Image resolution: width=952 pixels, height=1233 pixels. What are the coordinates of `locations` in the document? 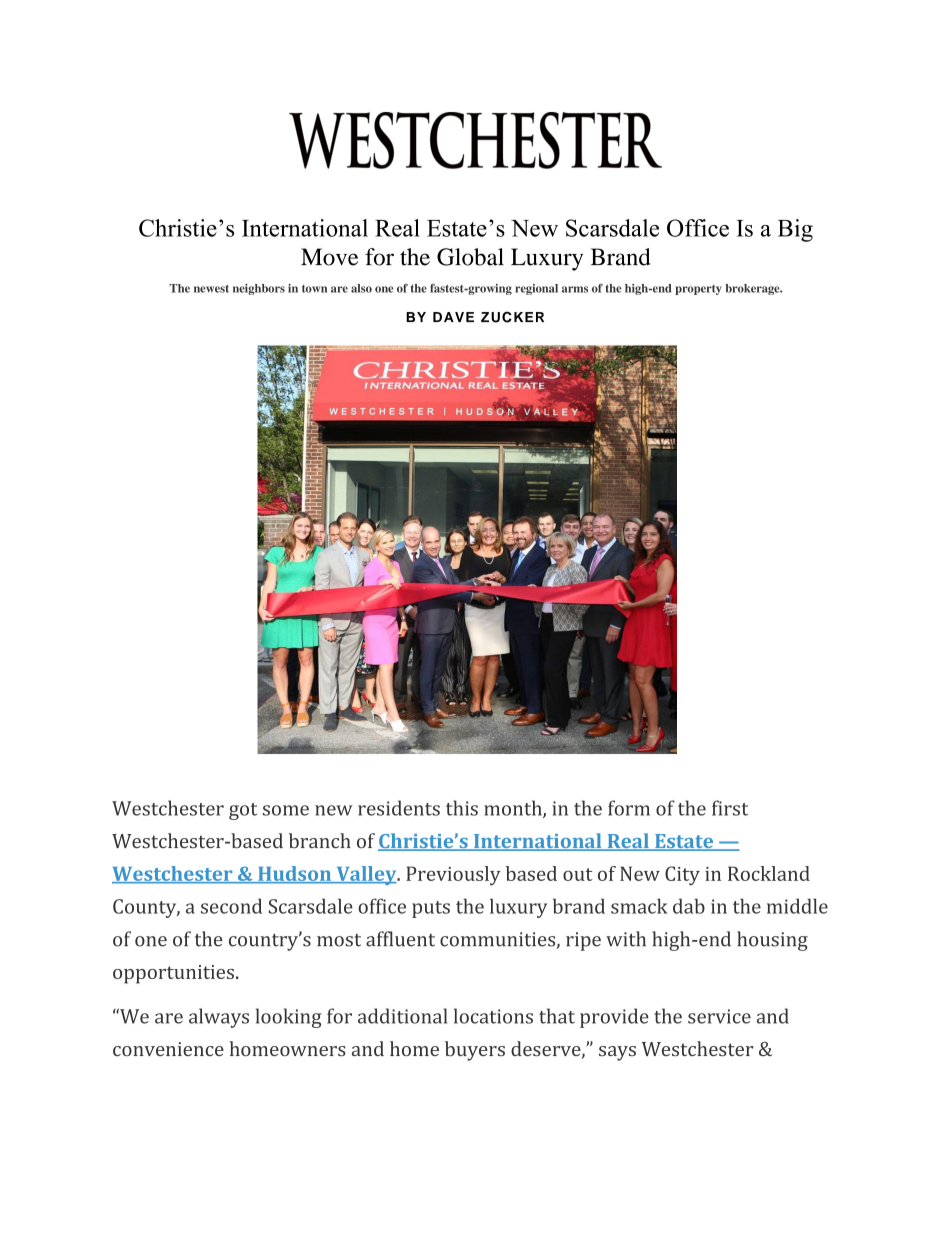 It's located at (493, 1016).
